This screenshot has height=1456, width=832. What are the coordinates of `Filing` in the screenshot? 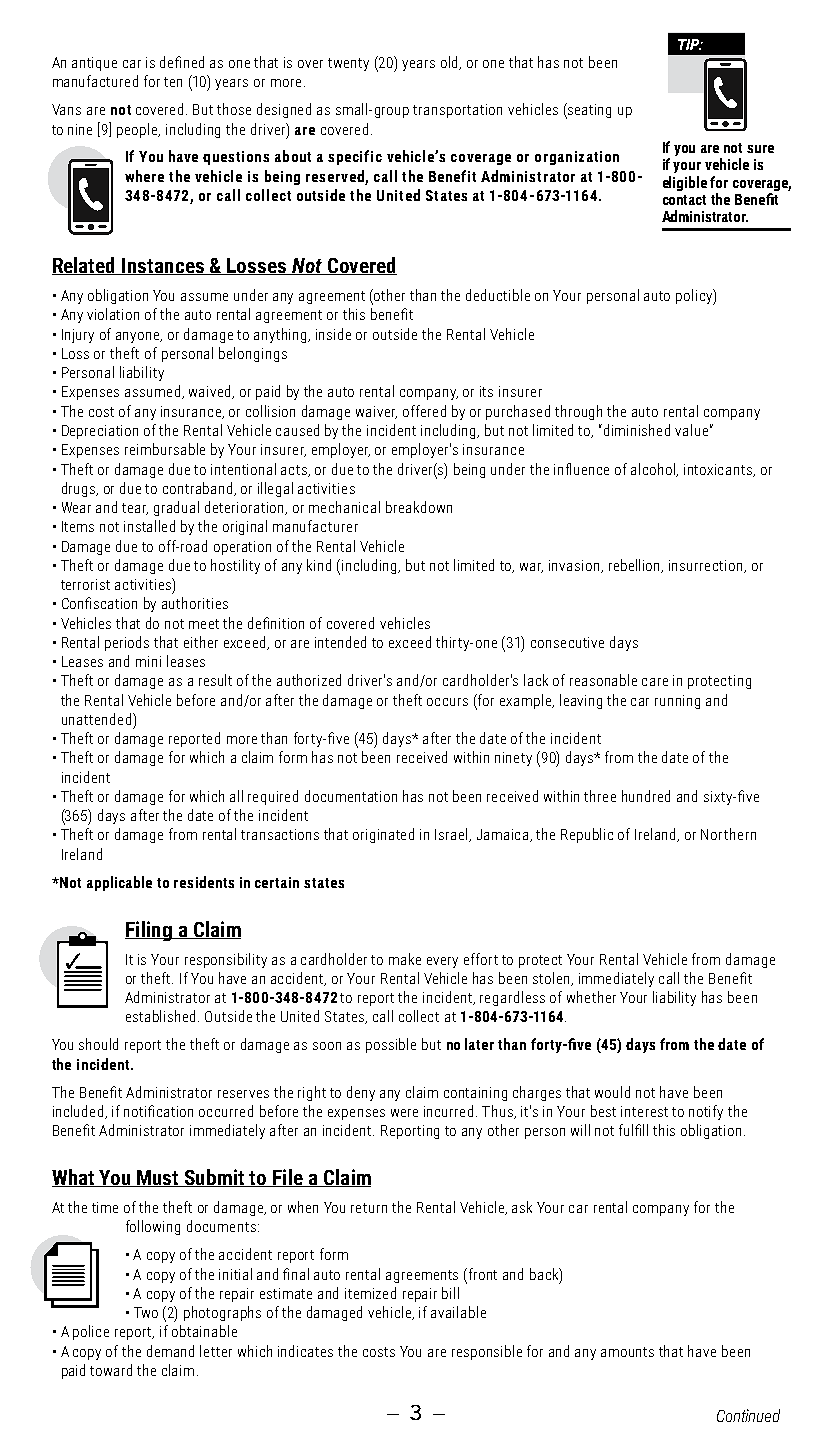 It's located at (149, 931).
